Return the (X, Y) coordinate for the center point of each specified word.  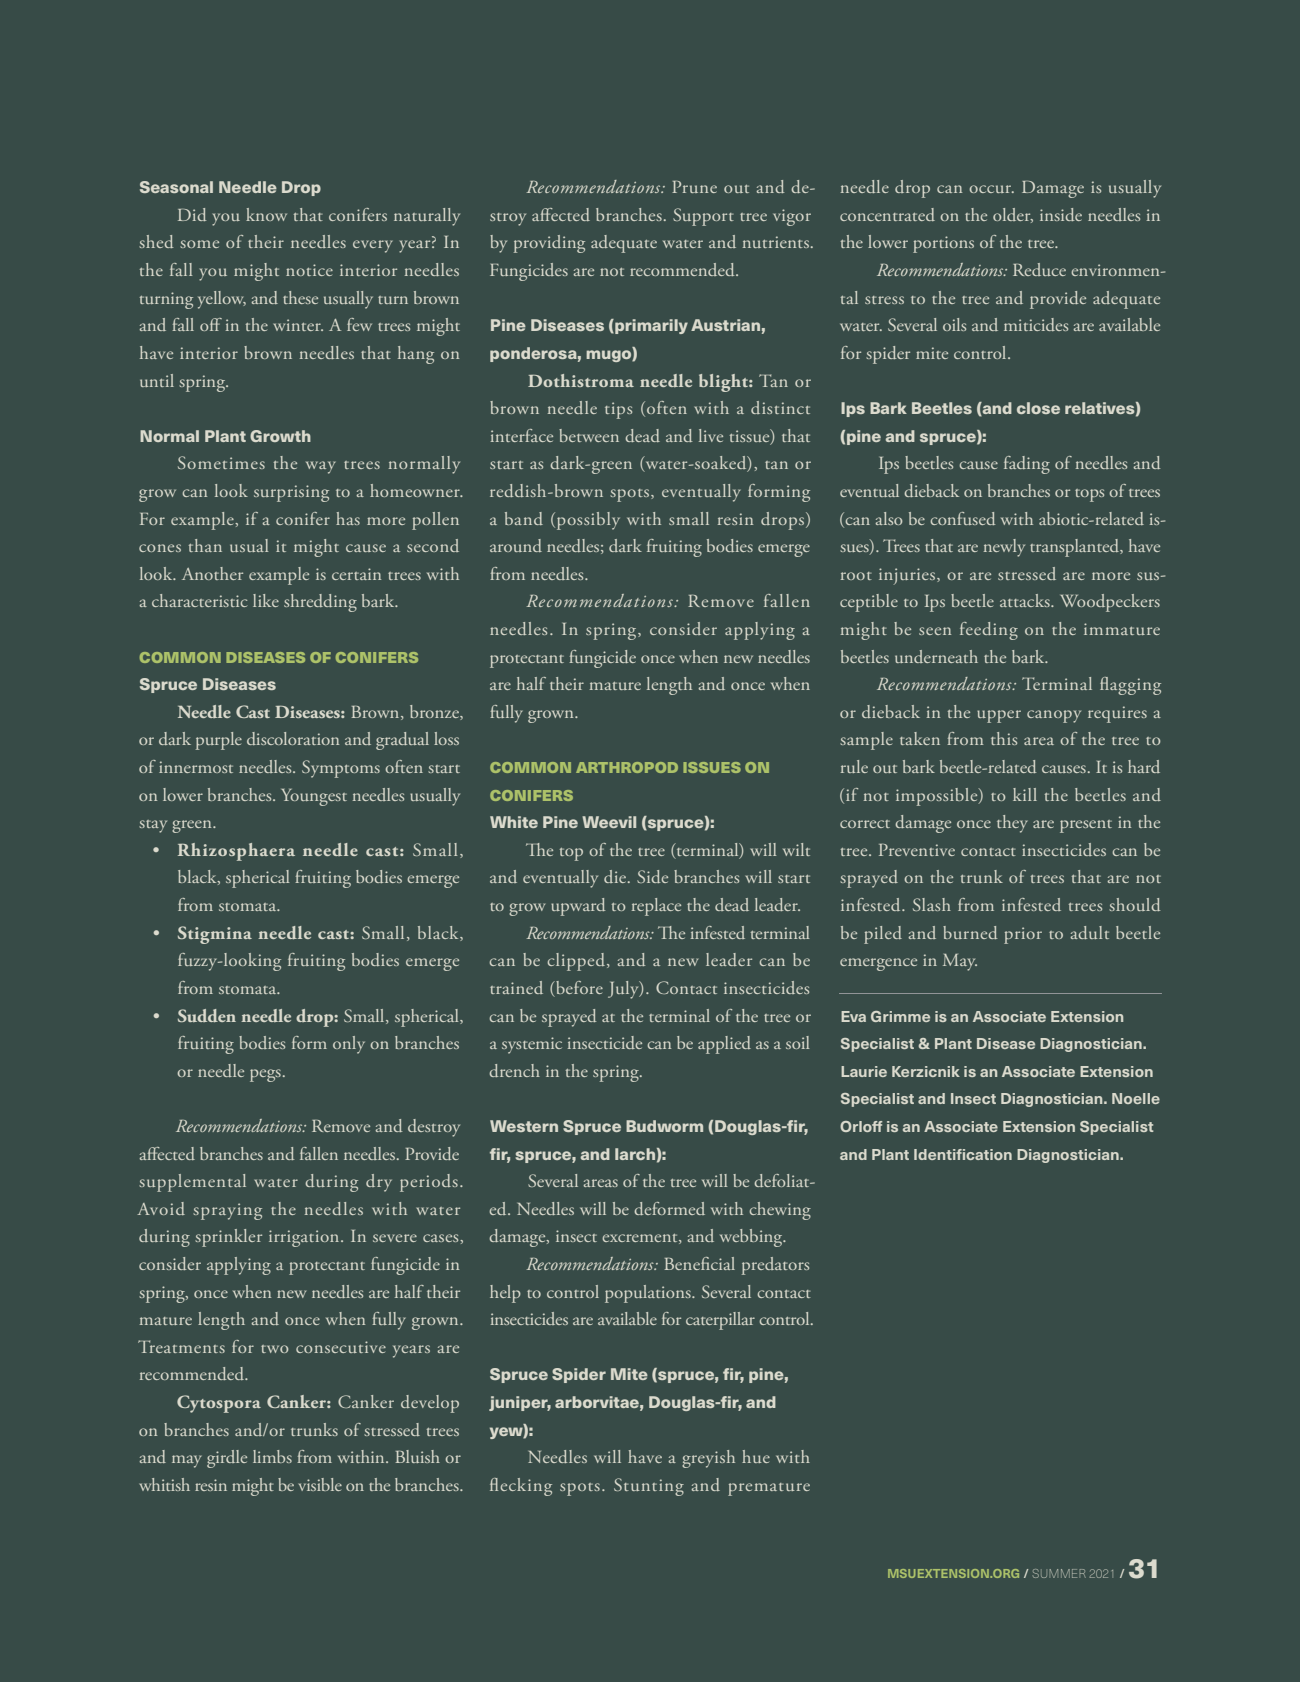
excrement (641, 1239)
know (266, 214)
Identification (963, 1154)
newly (1004, 548)
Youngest (314, 797)
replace (656, 907)
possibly (588, 521)
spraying (227, 1211)
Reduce (1039, 269)
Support (703, 217)
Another (212, 573)
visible (320, 1484)
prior (1023, 935)
